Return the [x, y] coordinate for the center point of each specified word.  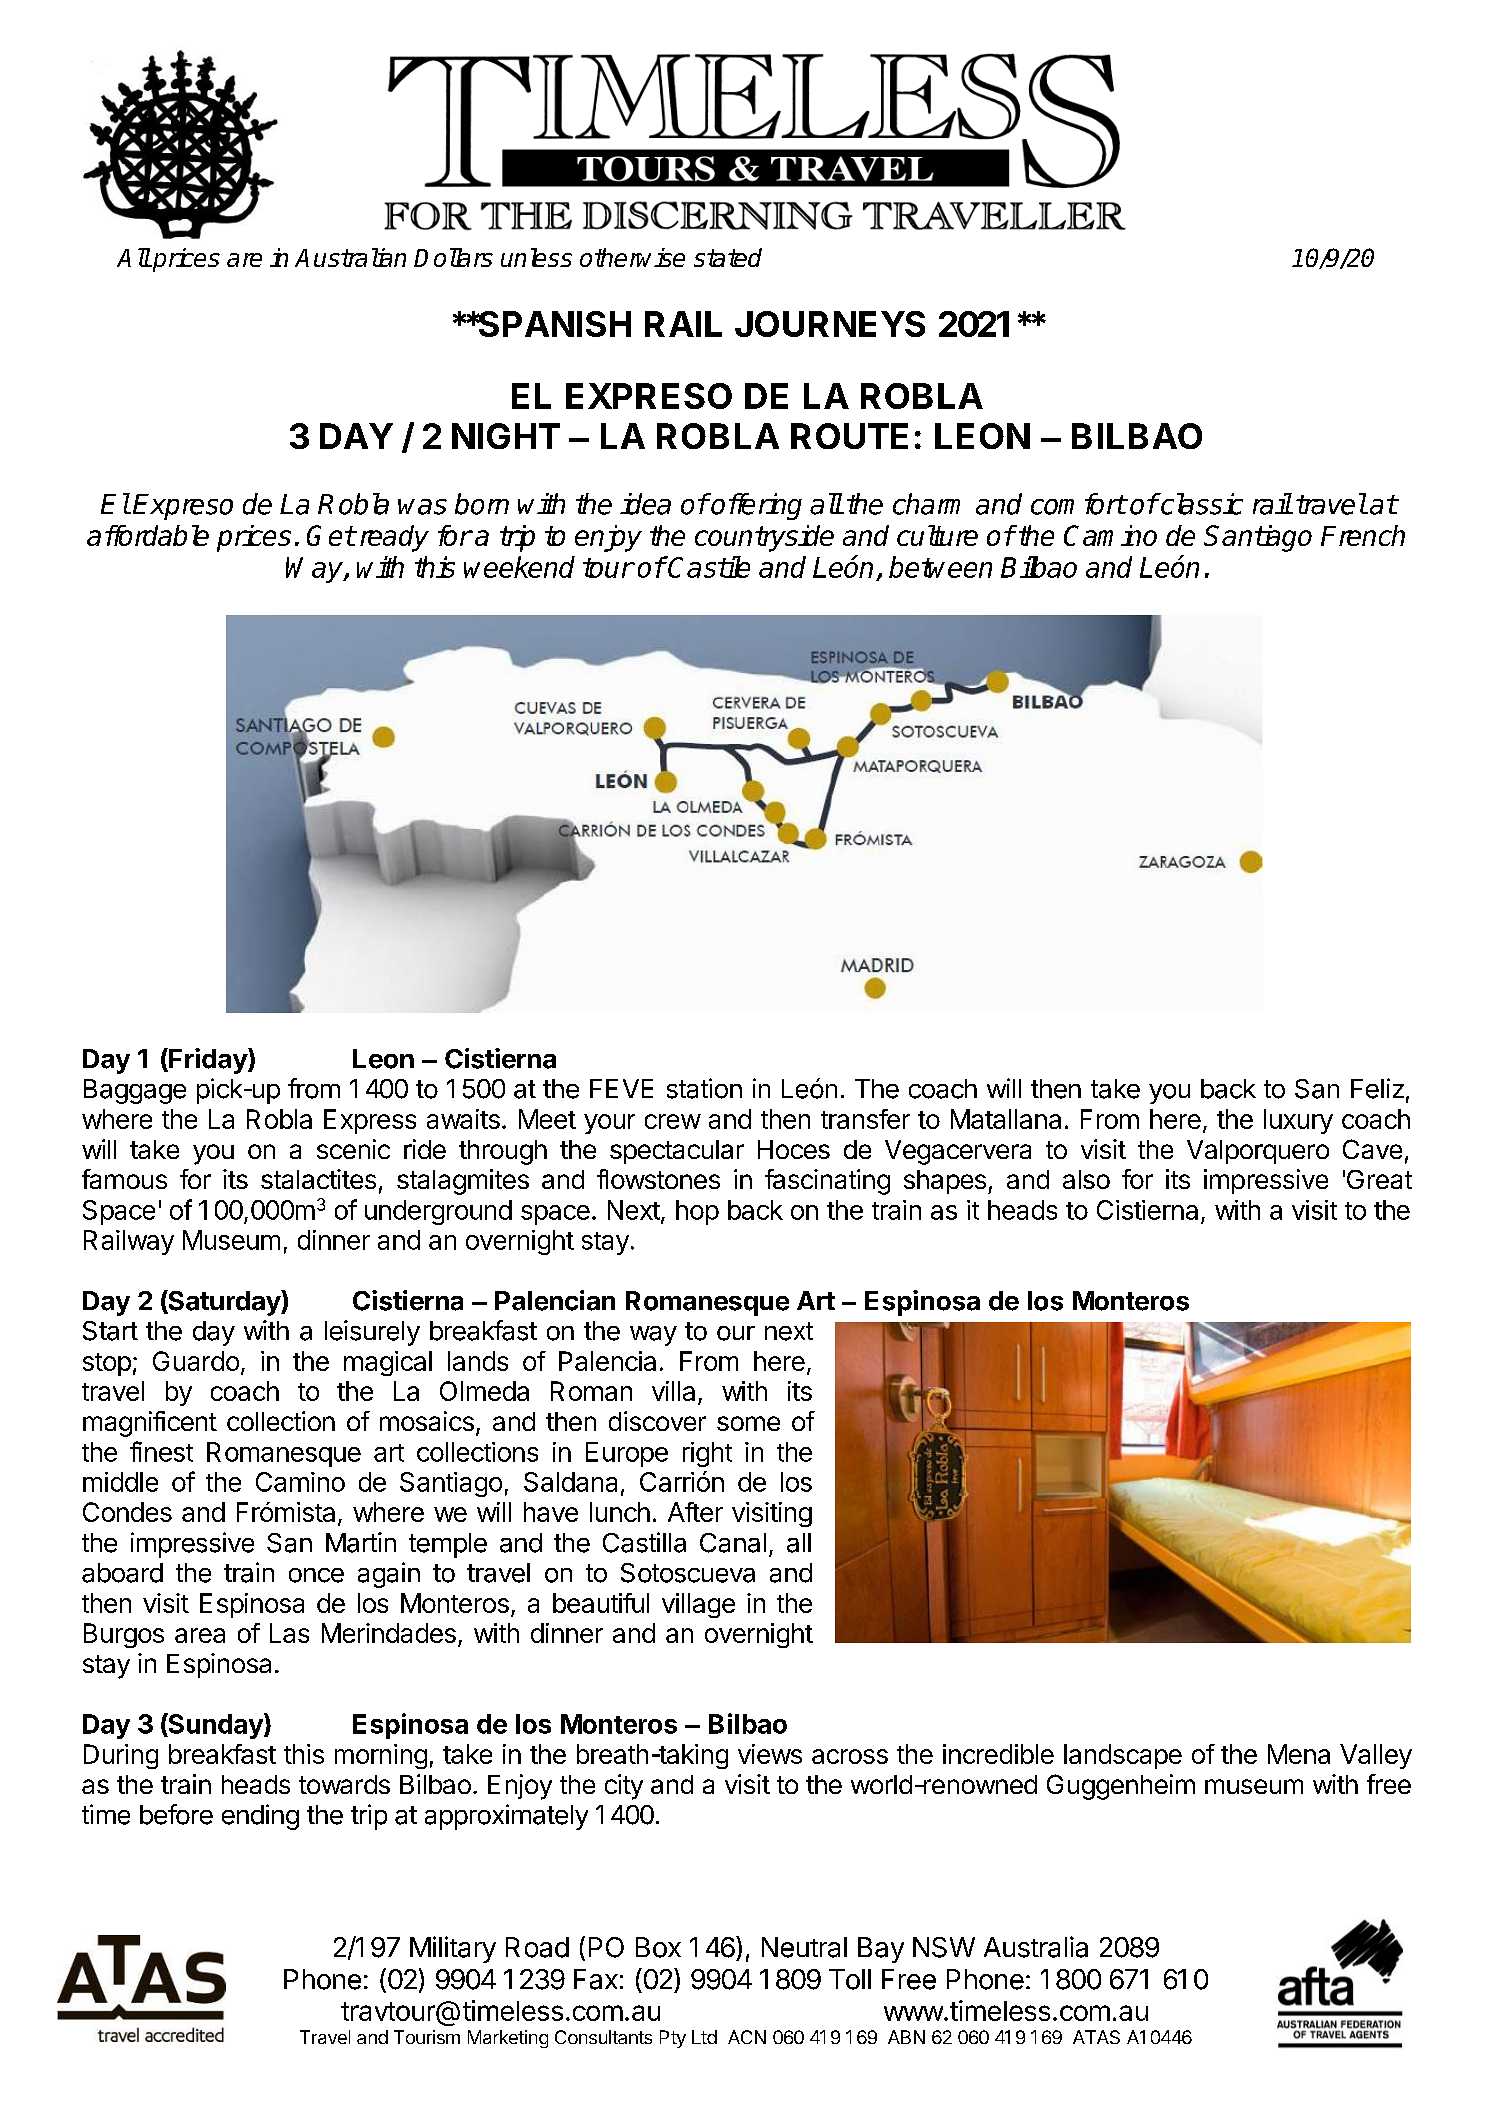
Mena [1299, 1754]
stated [728, 257]
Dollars [453, 257]
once [316, 1575]
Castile [708, 567]
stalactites [318, 1179]
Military [453, 1949]
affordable [148, 535]
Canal [733, 1543]
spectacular [677, 1152]
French [1363, 535]
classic [1201, 504]
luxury [1298, 1121]
